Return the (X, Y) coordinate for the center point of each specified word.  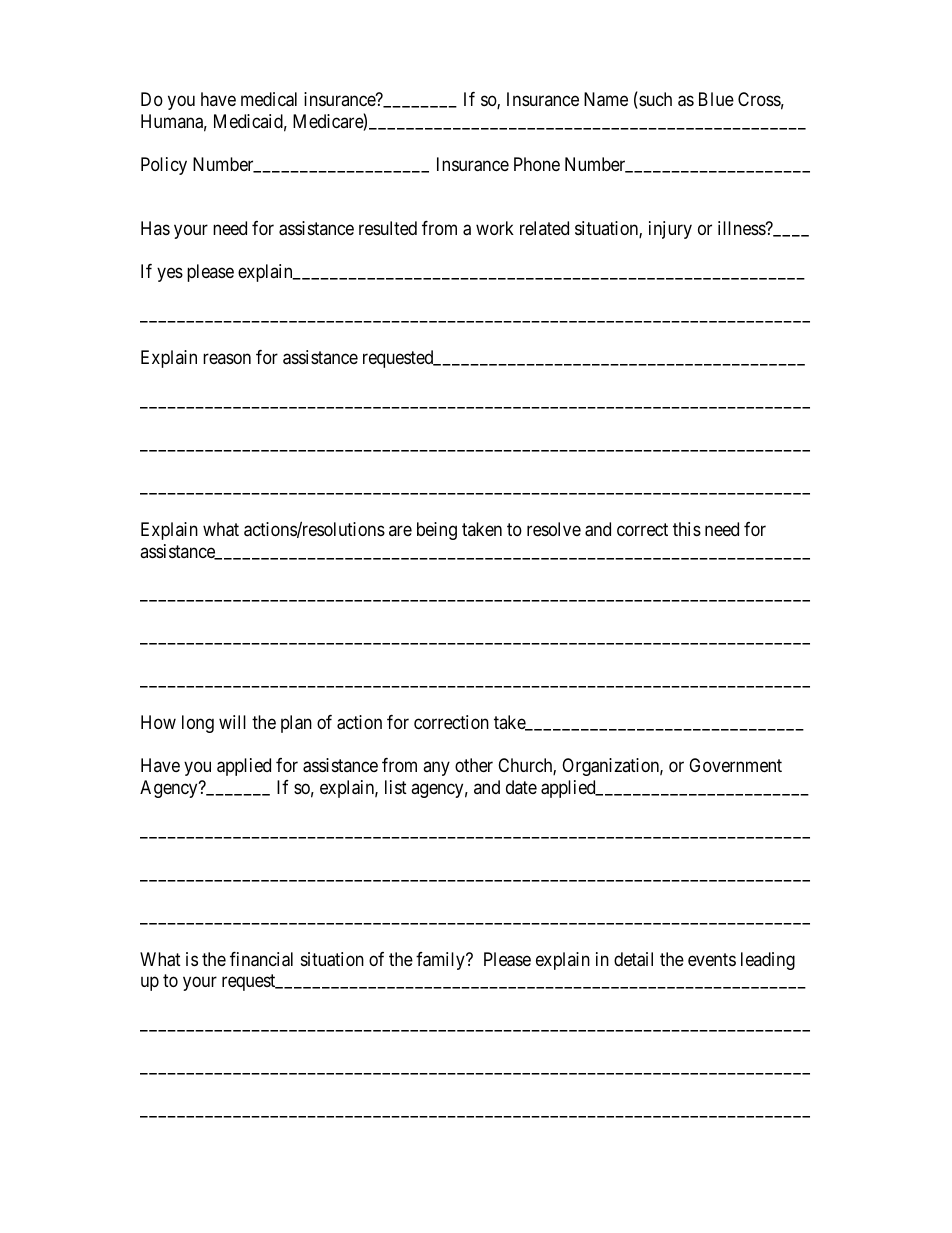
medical (269, 99)
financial (261, 959)
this (687, 529)
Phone (537, 164)
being (437, 531)
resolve (554, 529)
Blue (716, 99)
